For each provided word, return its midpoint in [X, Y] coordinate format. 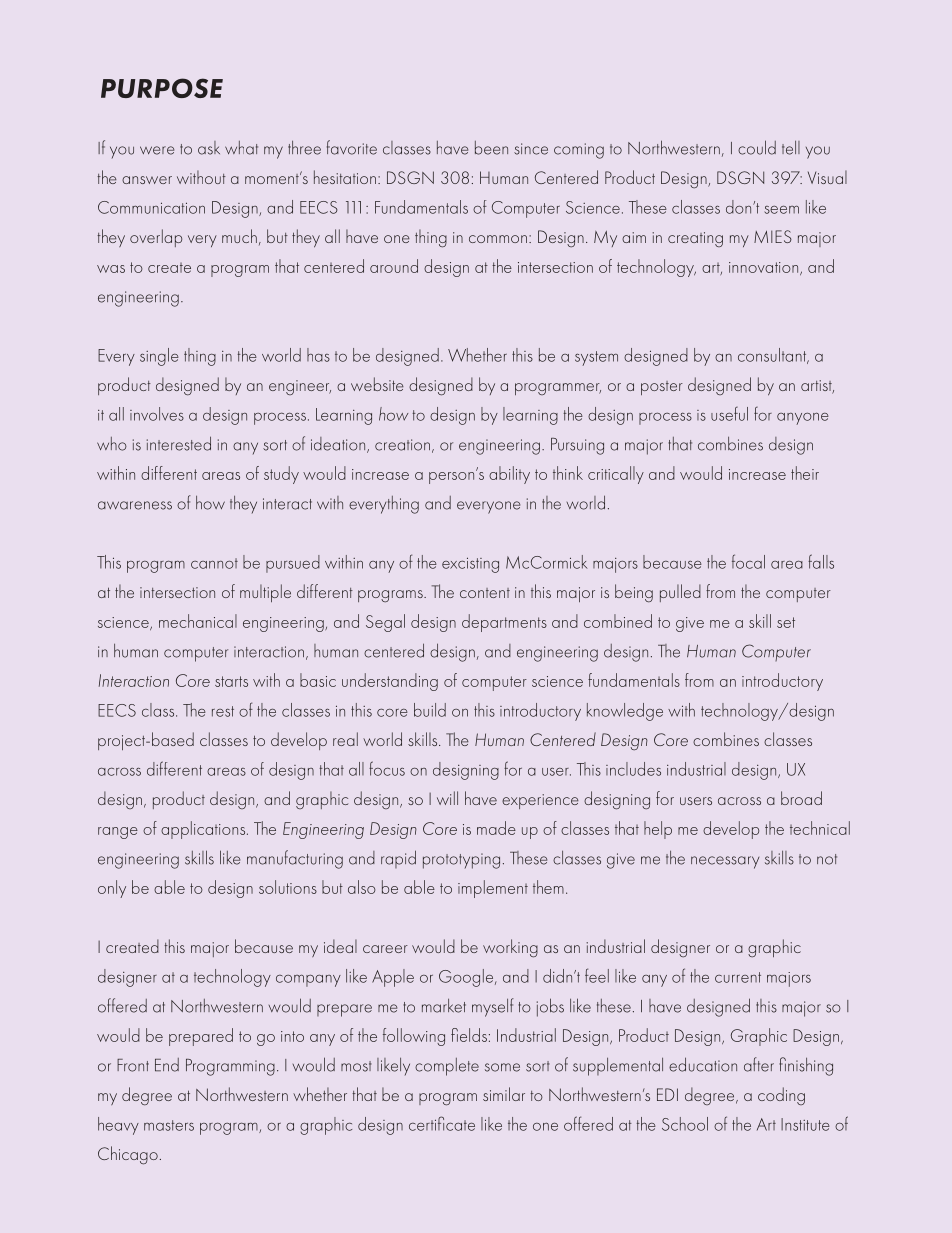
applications [204, 830]
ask [209, 148]
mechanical [198, 621]
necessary [725, 862]
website [377, 384]
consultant [773, 356]
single [159, 357]
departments [504, 623]
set [786, 622]
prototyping [461, 861]
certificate [442, 1123]
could [757, 147]
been [491, 148]
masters [169, 1125]
